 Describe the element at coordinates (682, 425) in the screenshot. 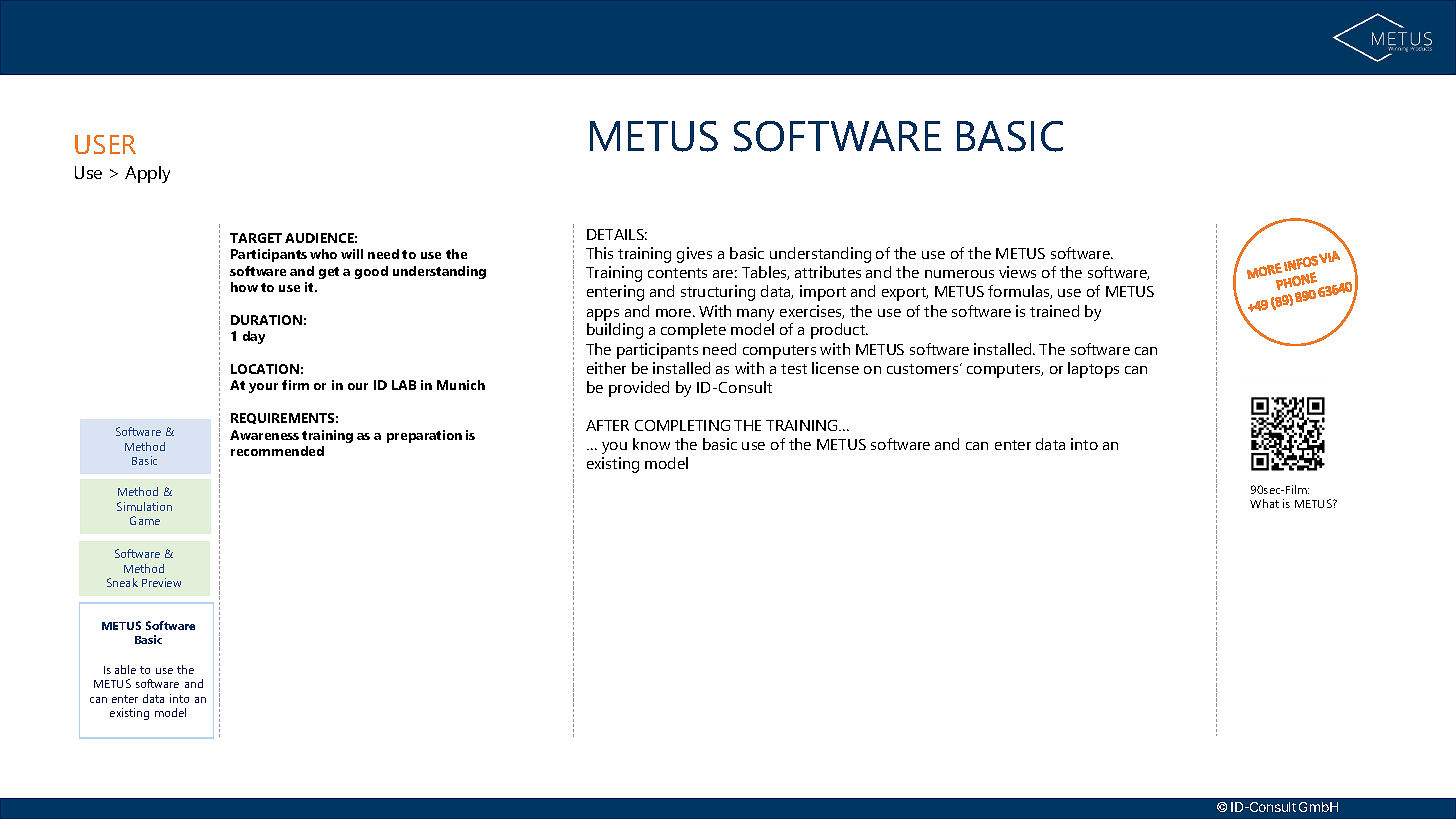

I see `COMPLETING` at that location.
